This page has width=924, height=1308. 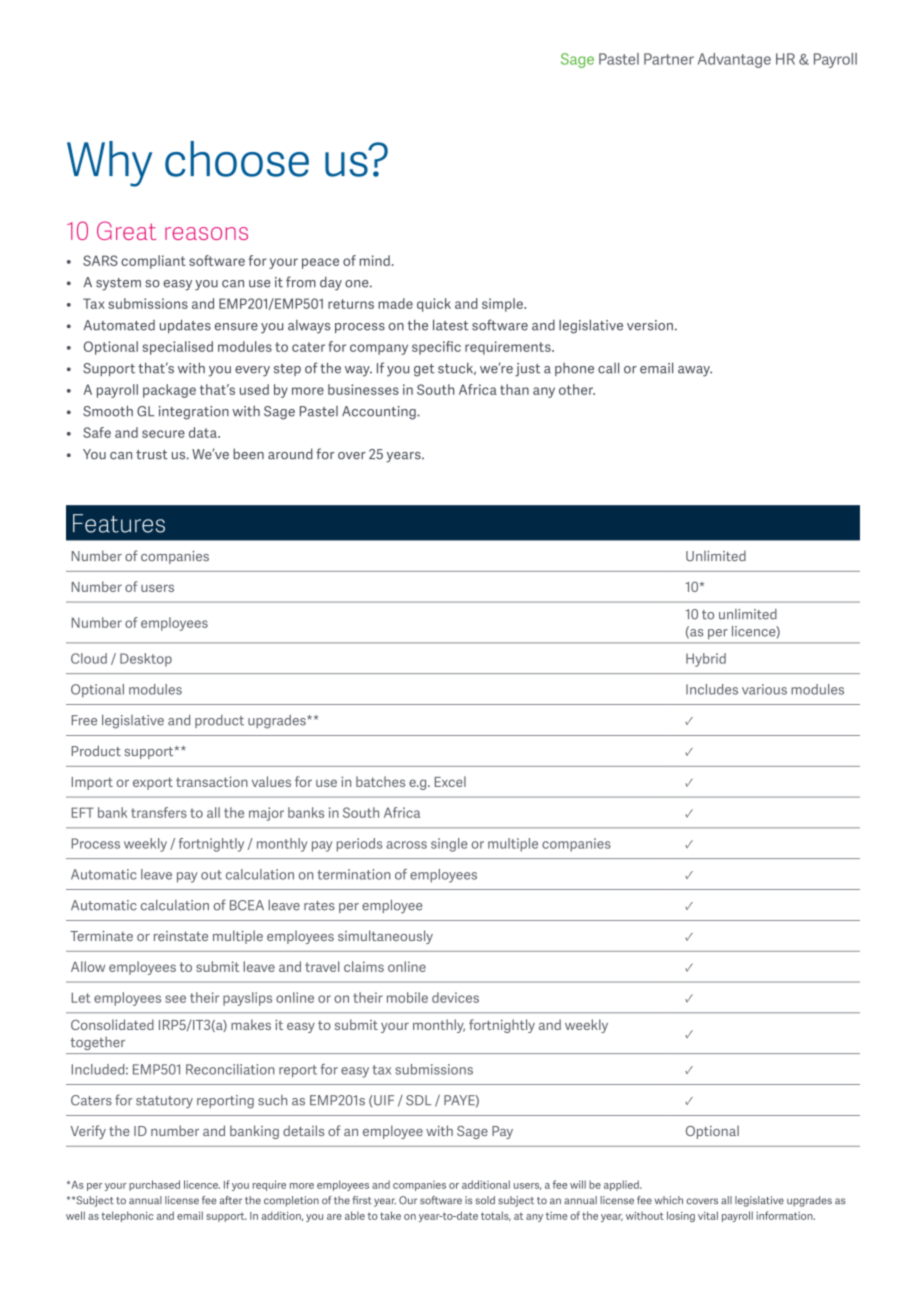 I want to click on which, so click(x=668, y=1200).
